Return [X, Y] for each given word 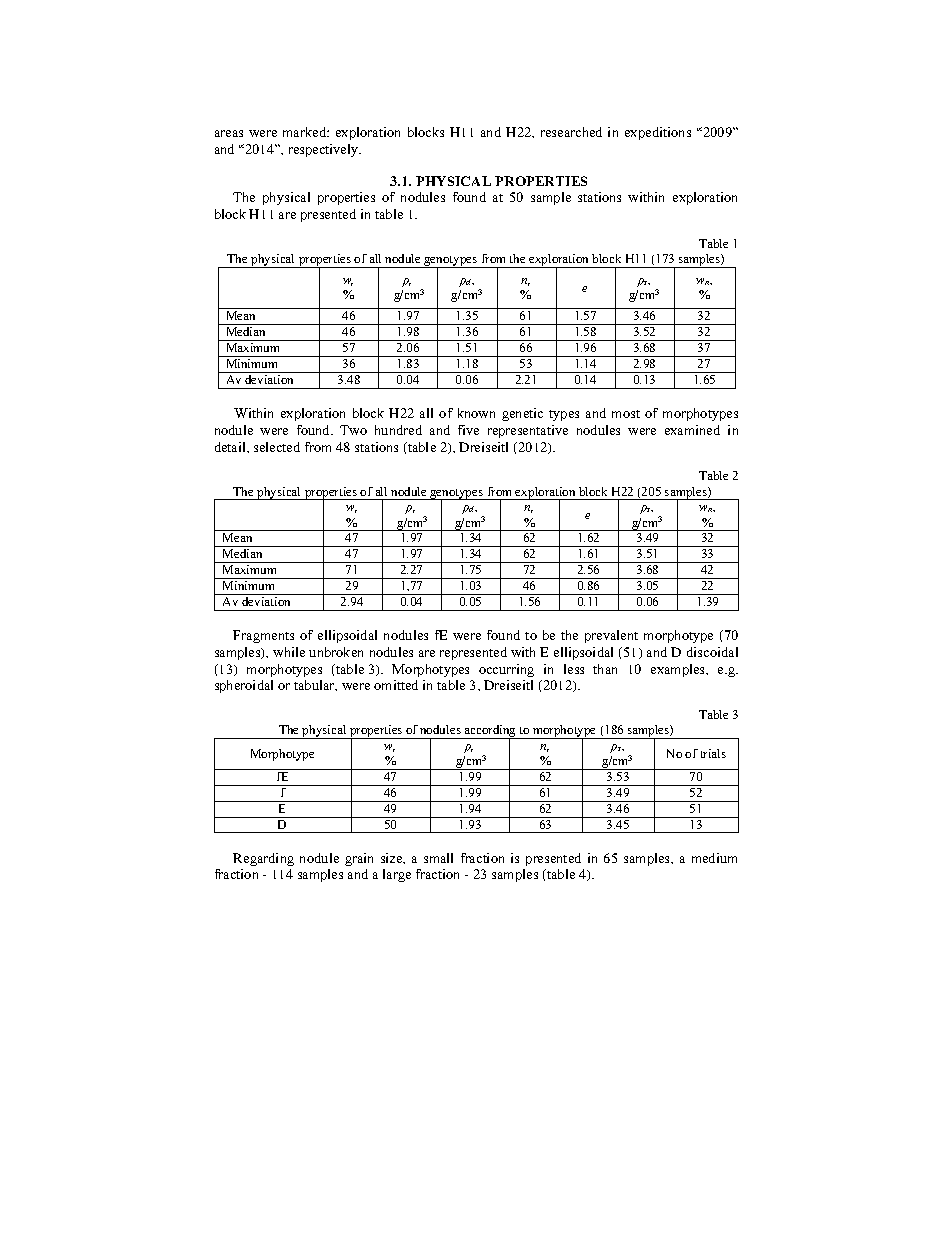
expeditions [658, 133]
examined [692, 430]
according [490, 732]
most [626, 414]
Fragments [263, 636]
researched [571, 132]
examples [679, 670]
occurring [506, 670]
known [476, 413]
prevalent [611, 636]
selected [277, 447]
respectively [325, 150]
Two [353, 430]
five [468, 430]
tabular [315, 685]
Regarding [263, 859]
